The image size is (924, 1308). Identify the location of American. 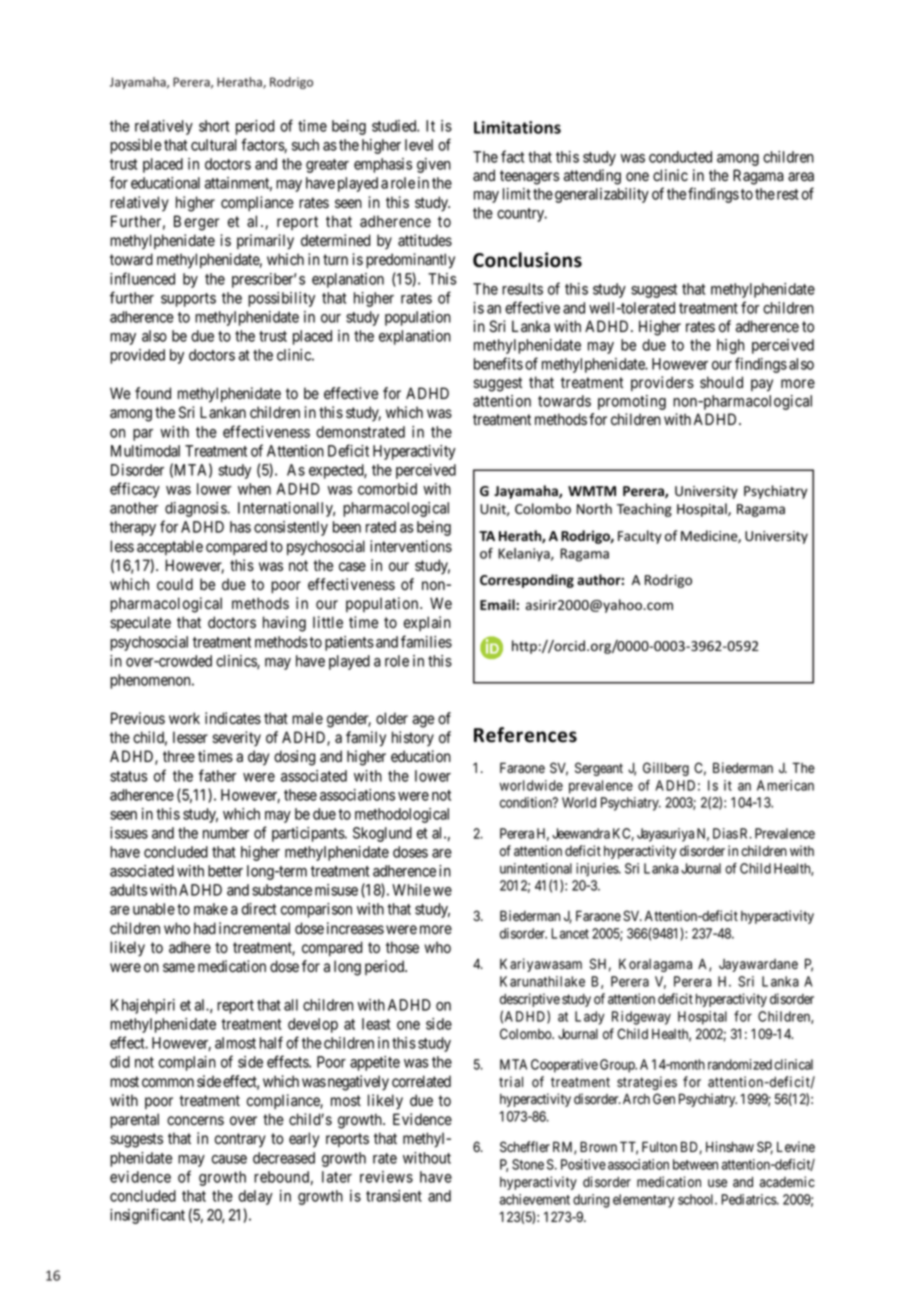
(785, 785).
